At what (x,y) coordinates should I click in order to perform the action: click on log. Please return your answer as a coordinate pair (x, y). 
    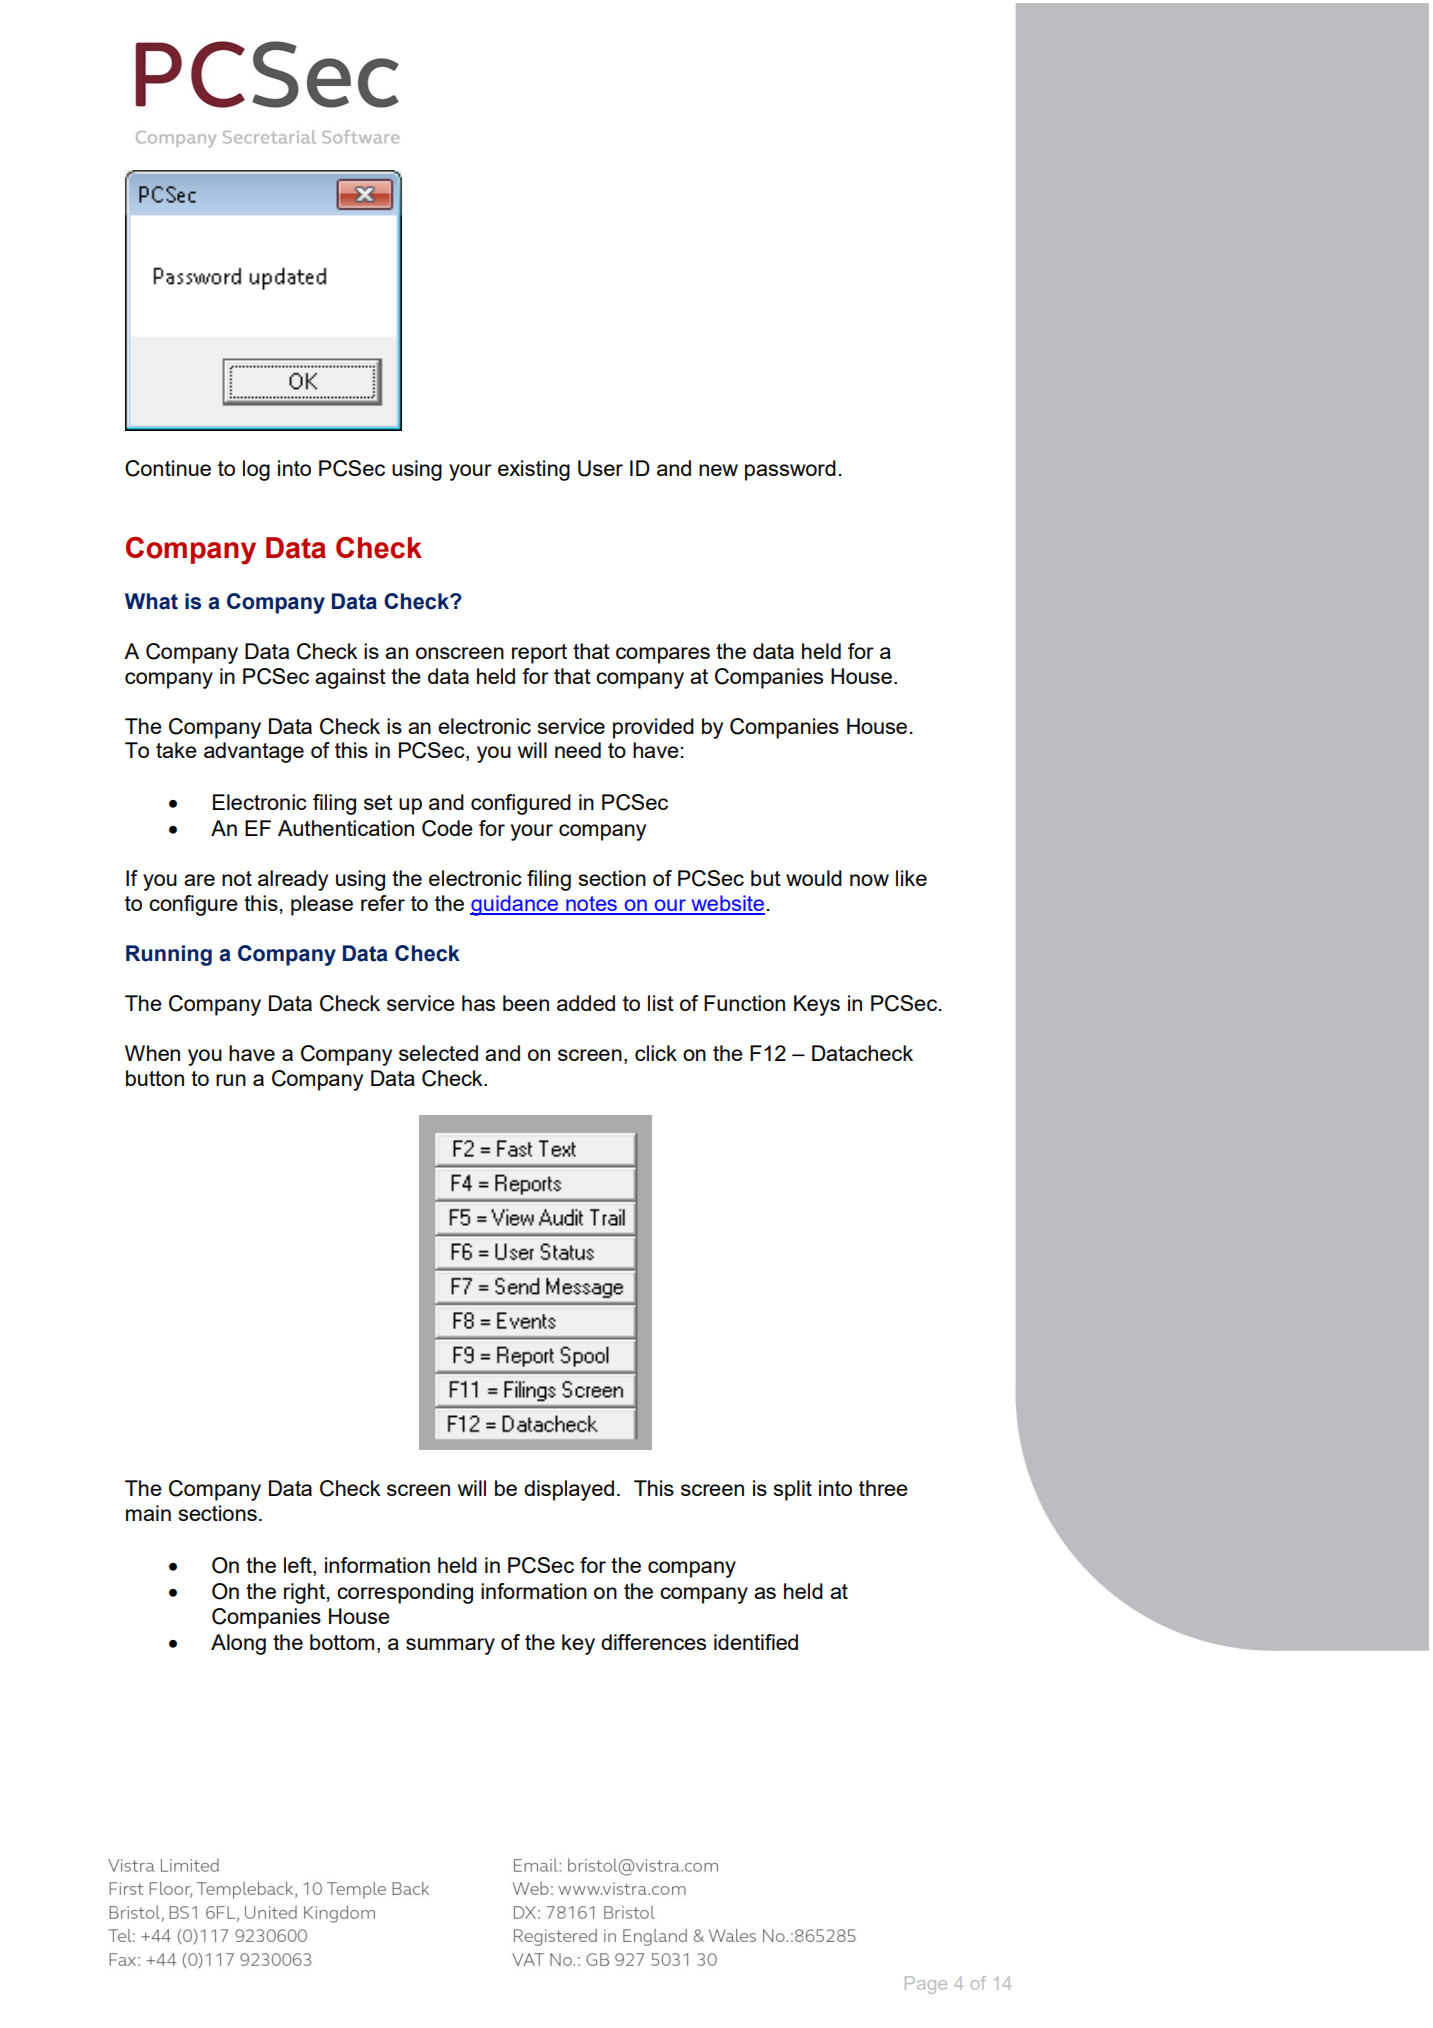
    Looking at the image, I should click on (256, 470).
